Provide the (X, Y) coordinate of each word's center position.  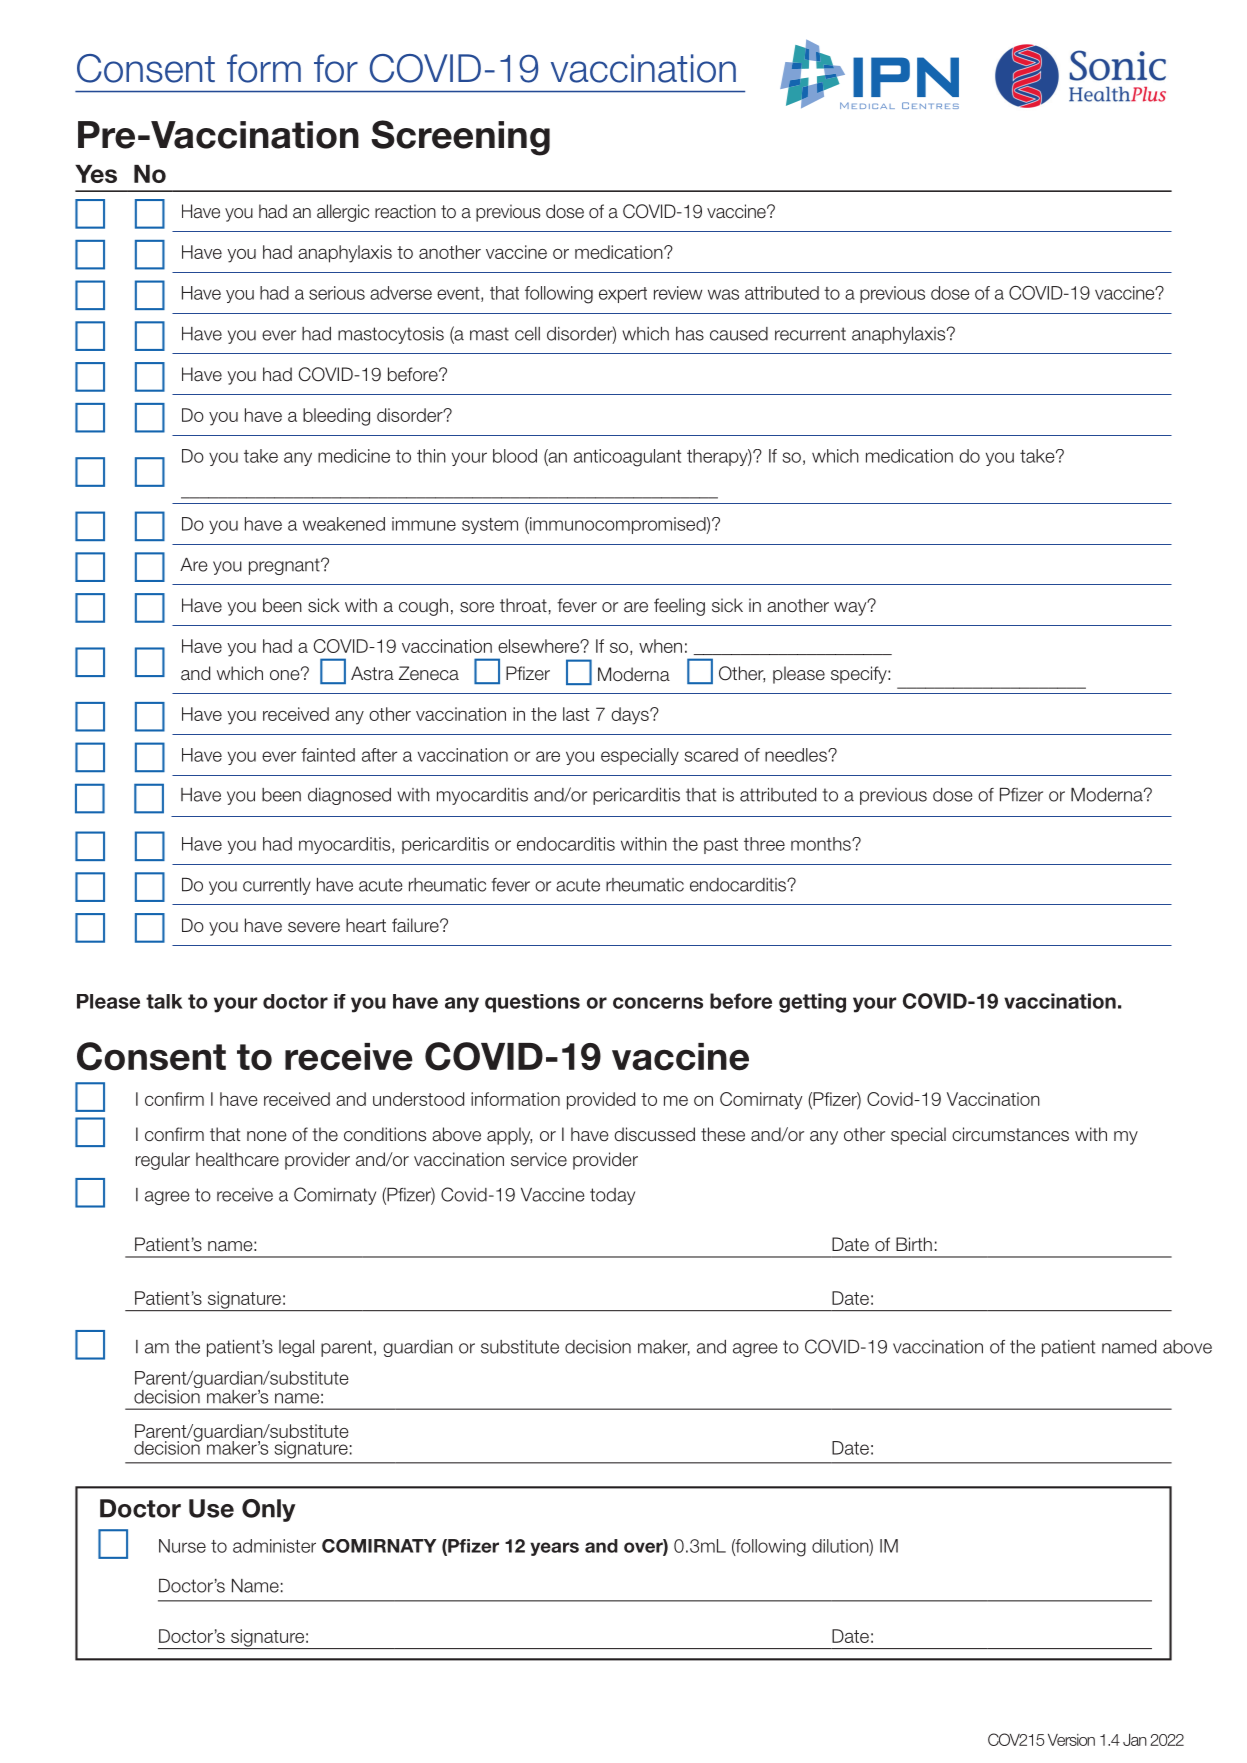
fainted (328, 755)
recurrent (810, 334)
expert (623, 295)
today (612, 1196)
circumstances (1010, 1134)
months (822, 844)
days (631, 716)
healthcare (237, 1159)
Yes (96, 174)
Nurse (182, 1546)
